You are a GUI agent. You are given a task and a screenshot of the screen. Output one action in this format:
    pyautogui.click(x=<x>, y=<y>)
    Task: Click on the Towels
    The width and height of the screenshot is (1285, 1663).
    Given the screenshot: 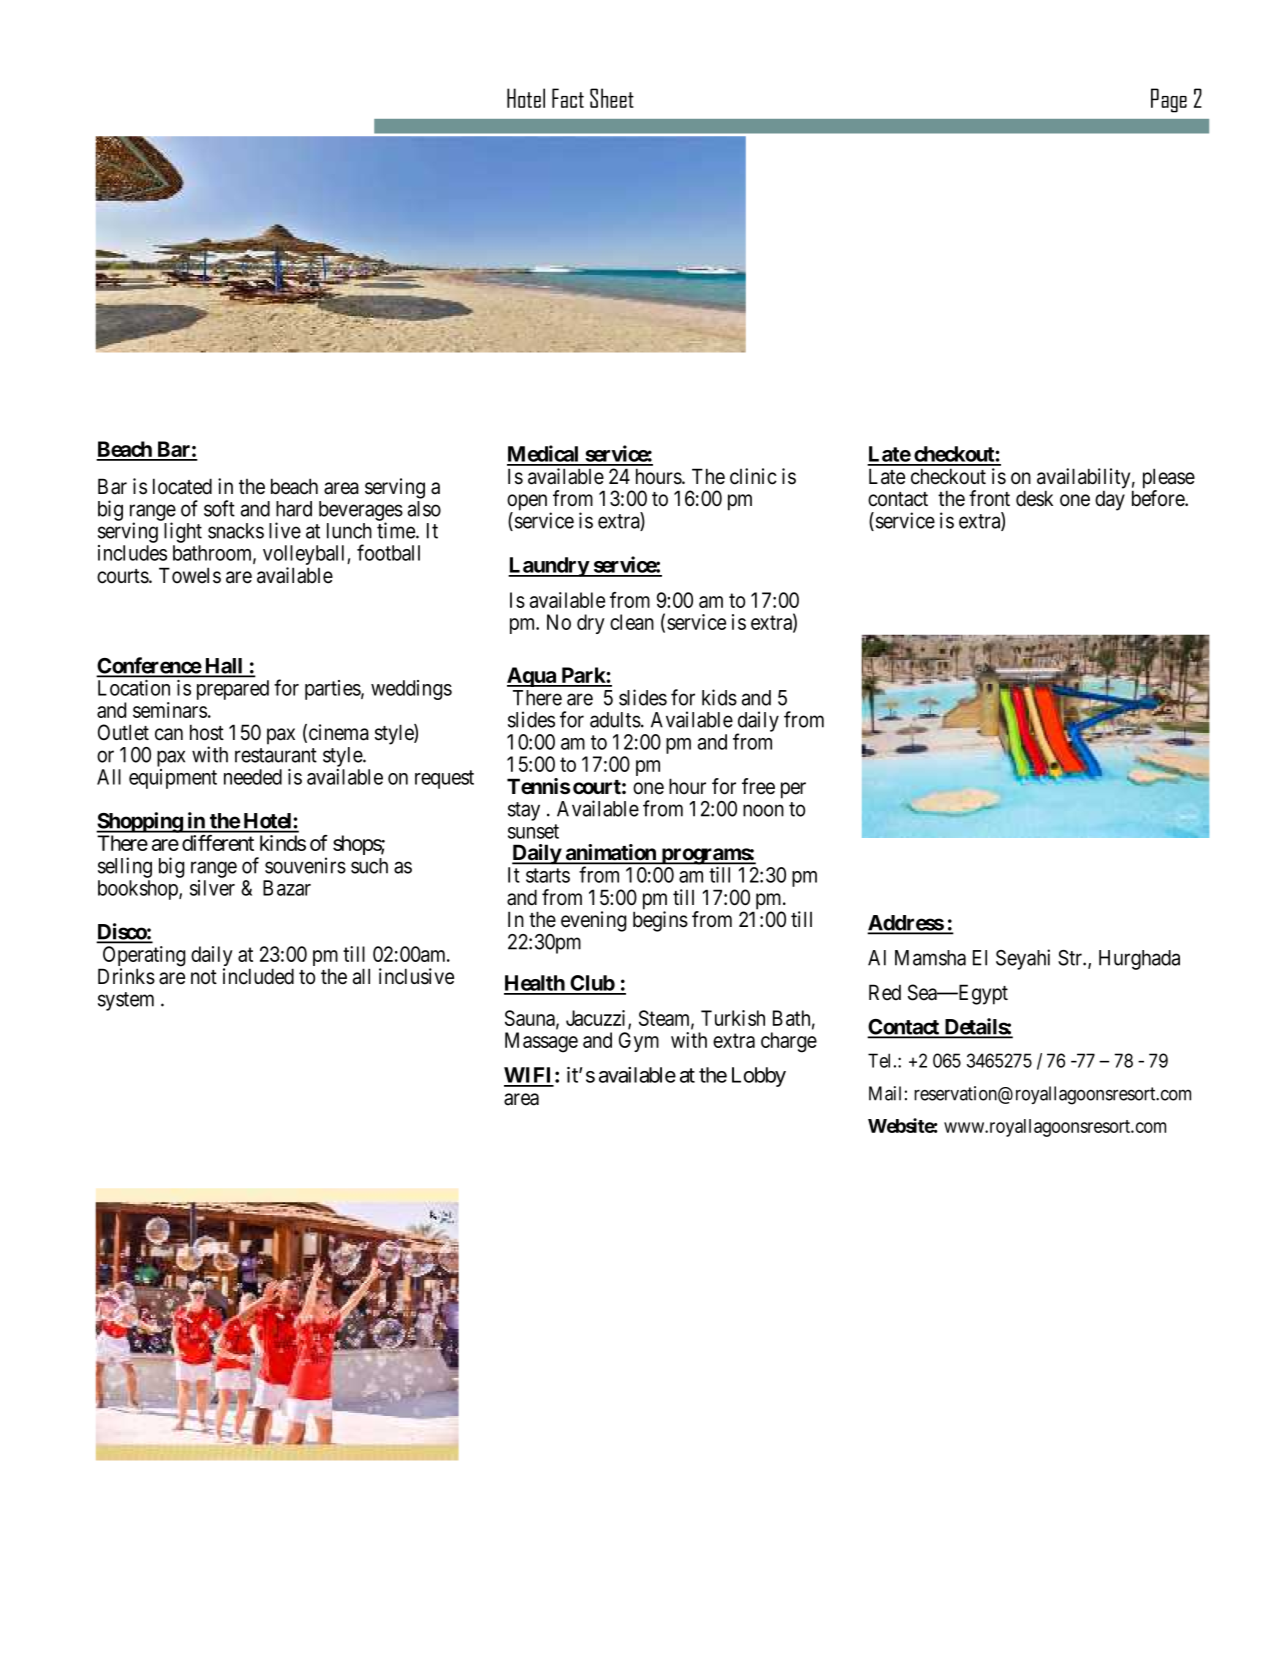 What is the action you would take?
    pyautogui.click(x=190, y=575)
